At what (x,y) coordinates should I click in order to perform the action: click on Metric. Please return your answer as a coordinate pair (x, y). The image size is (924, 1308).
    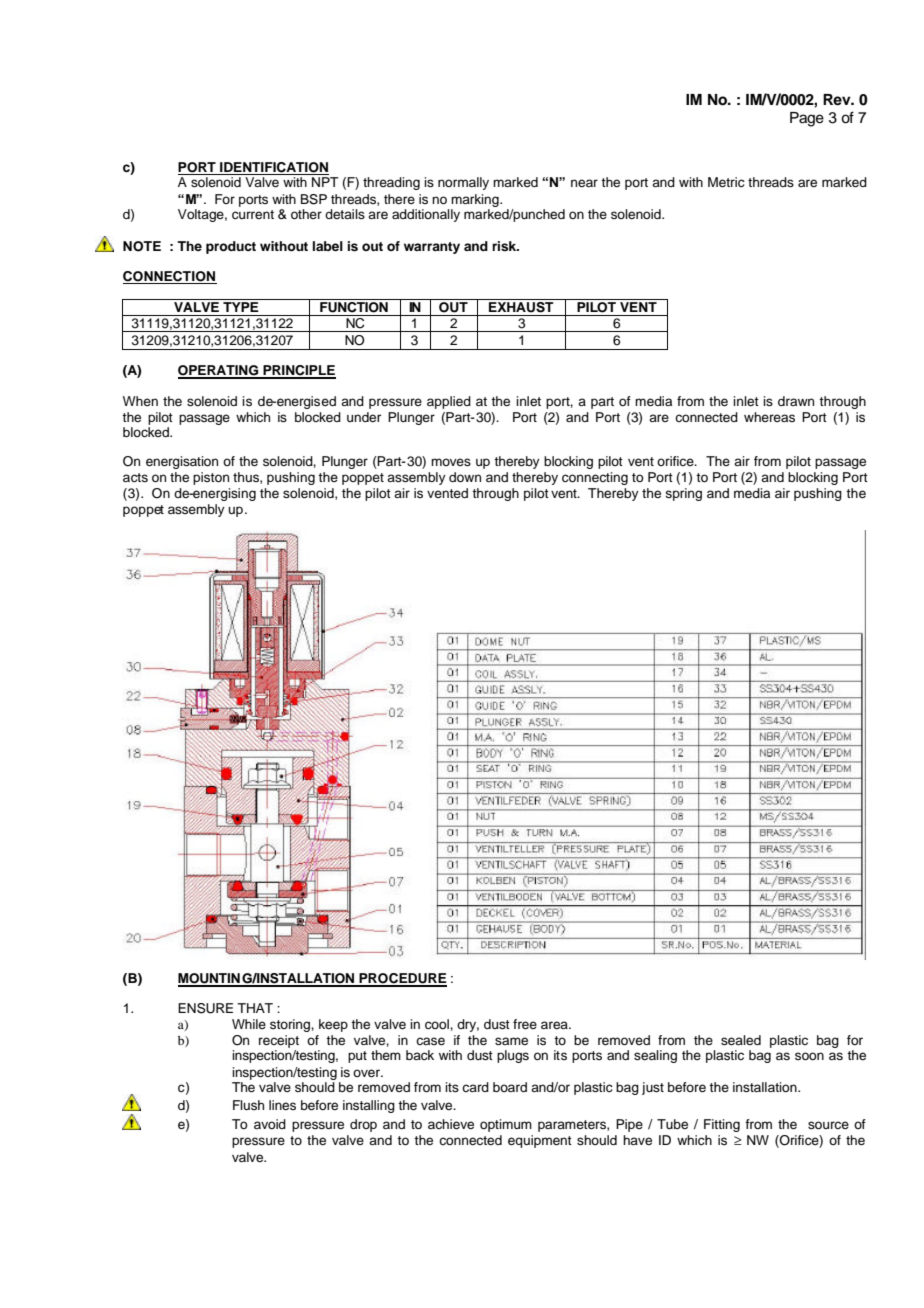
    Looking at the image, I should click on (726, 182).
